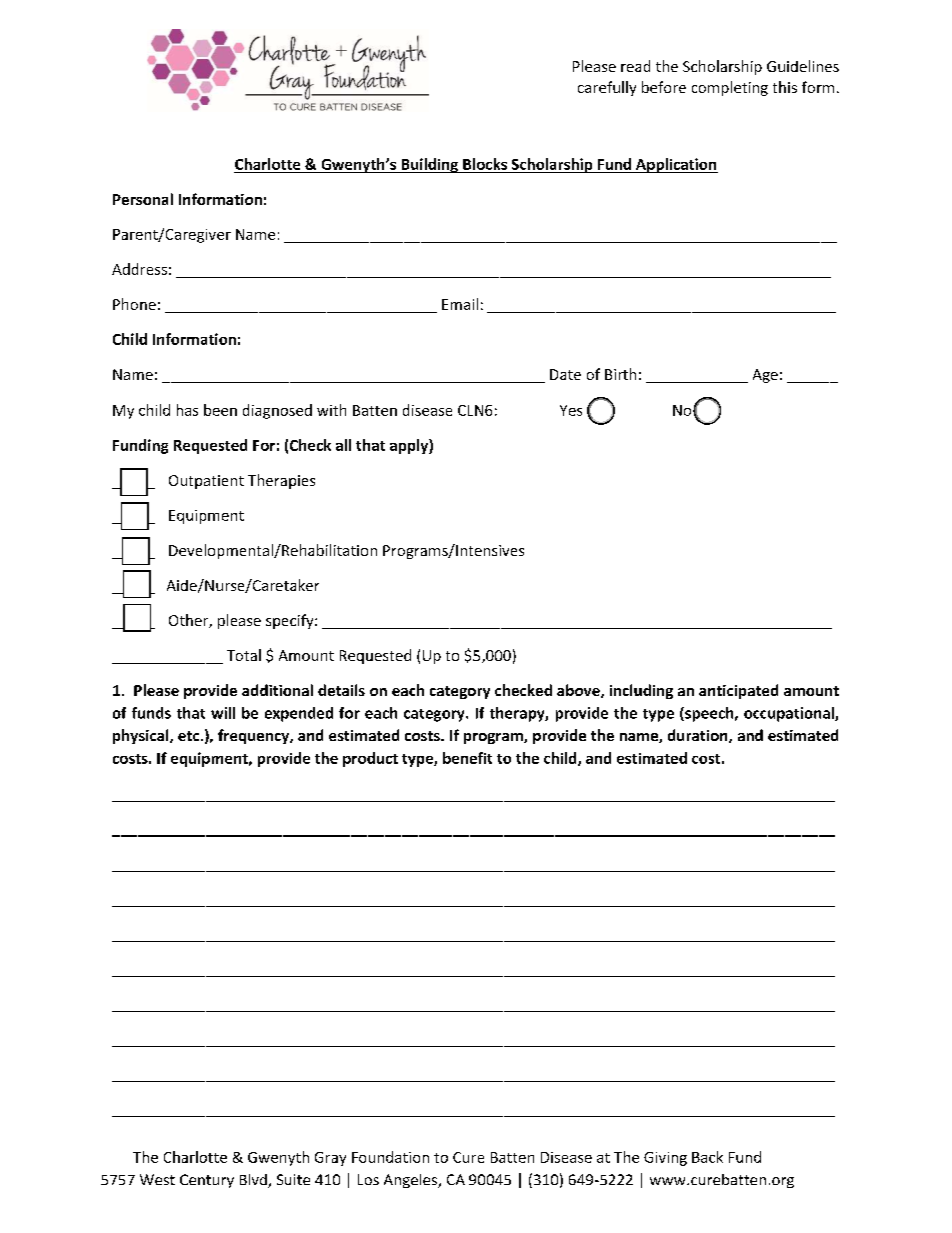 The image size is (952, 1233). Describe the element at coordinates (206, 482) in the image. I see `Outpatient` at that location.
